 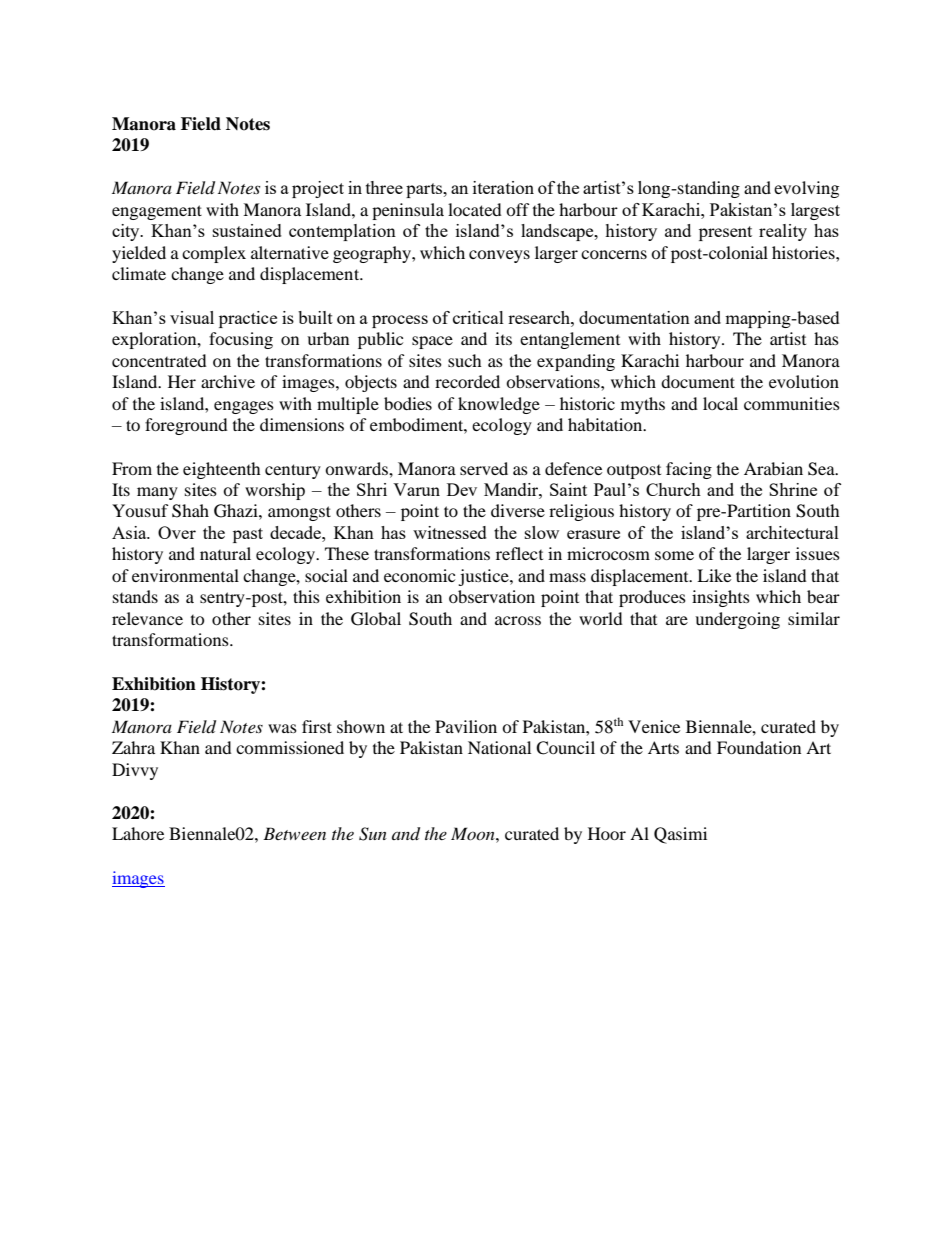 I want to click on engagement, so click(x=157, y=212).
